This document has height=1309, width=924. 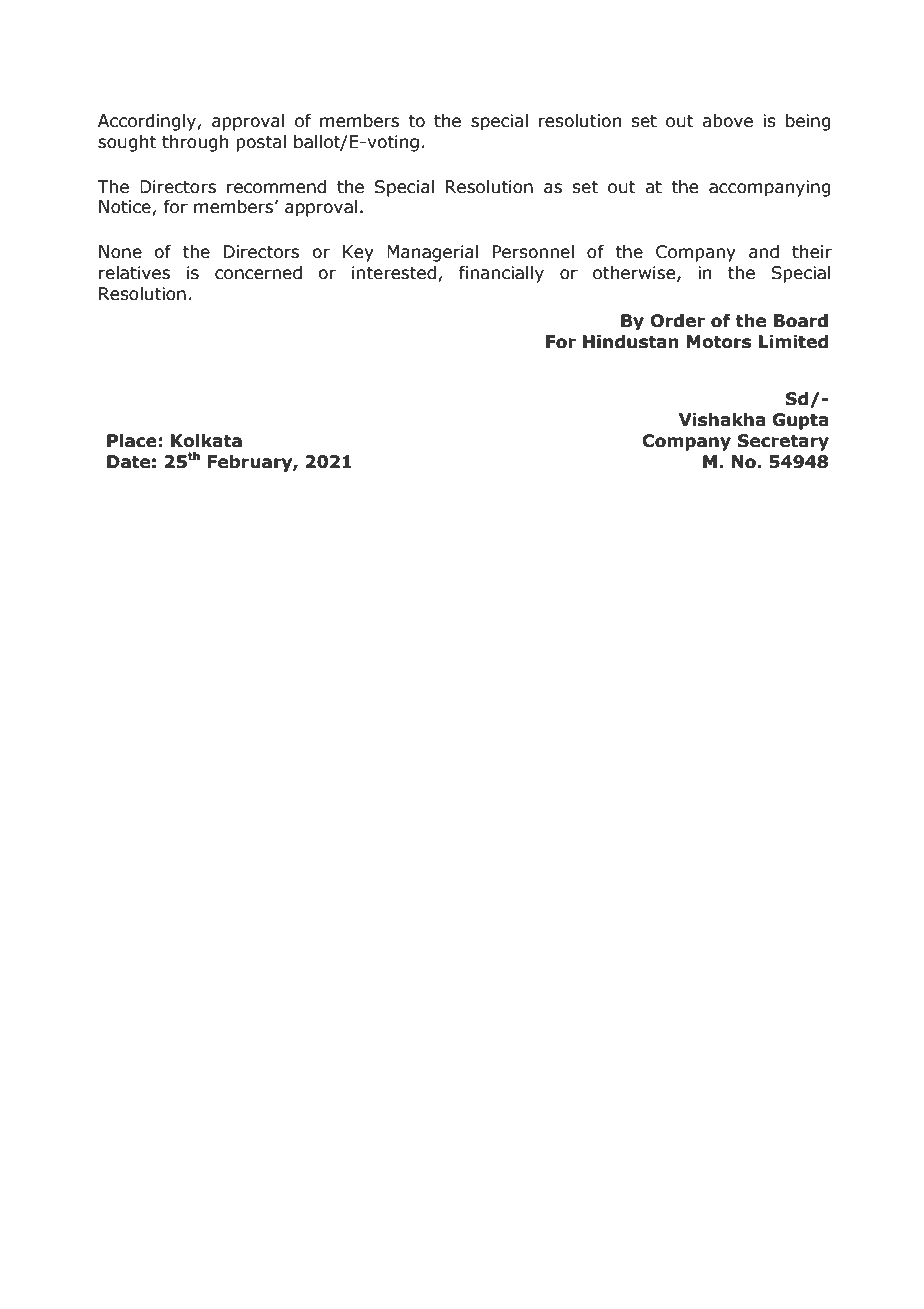 What do you see at coordinates (727, 121) in the document?
I see `above` at bounding box center [727, 121].
